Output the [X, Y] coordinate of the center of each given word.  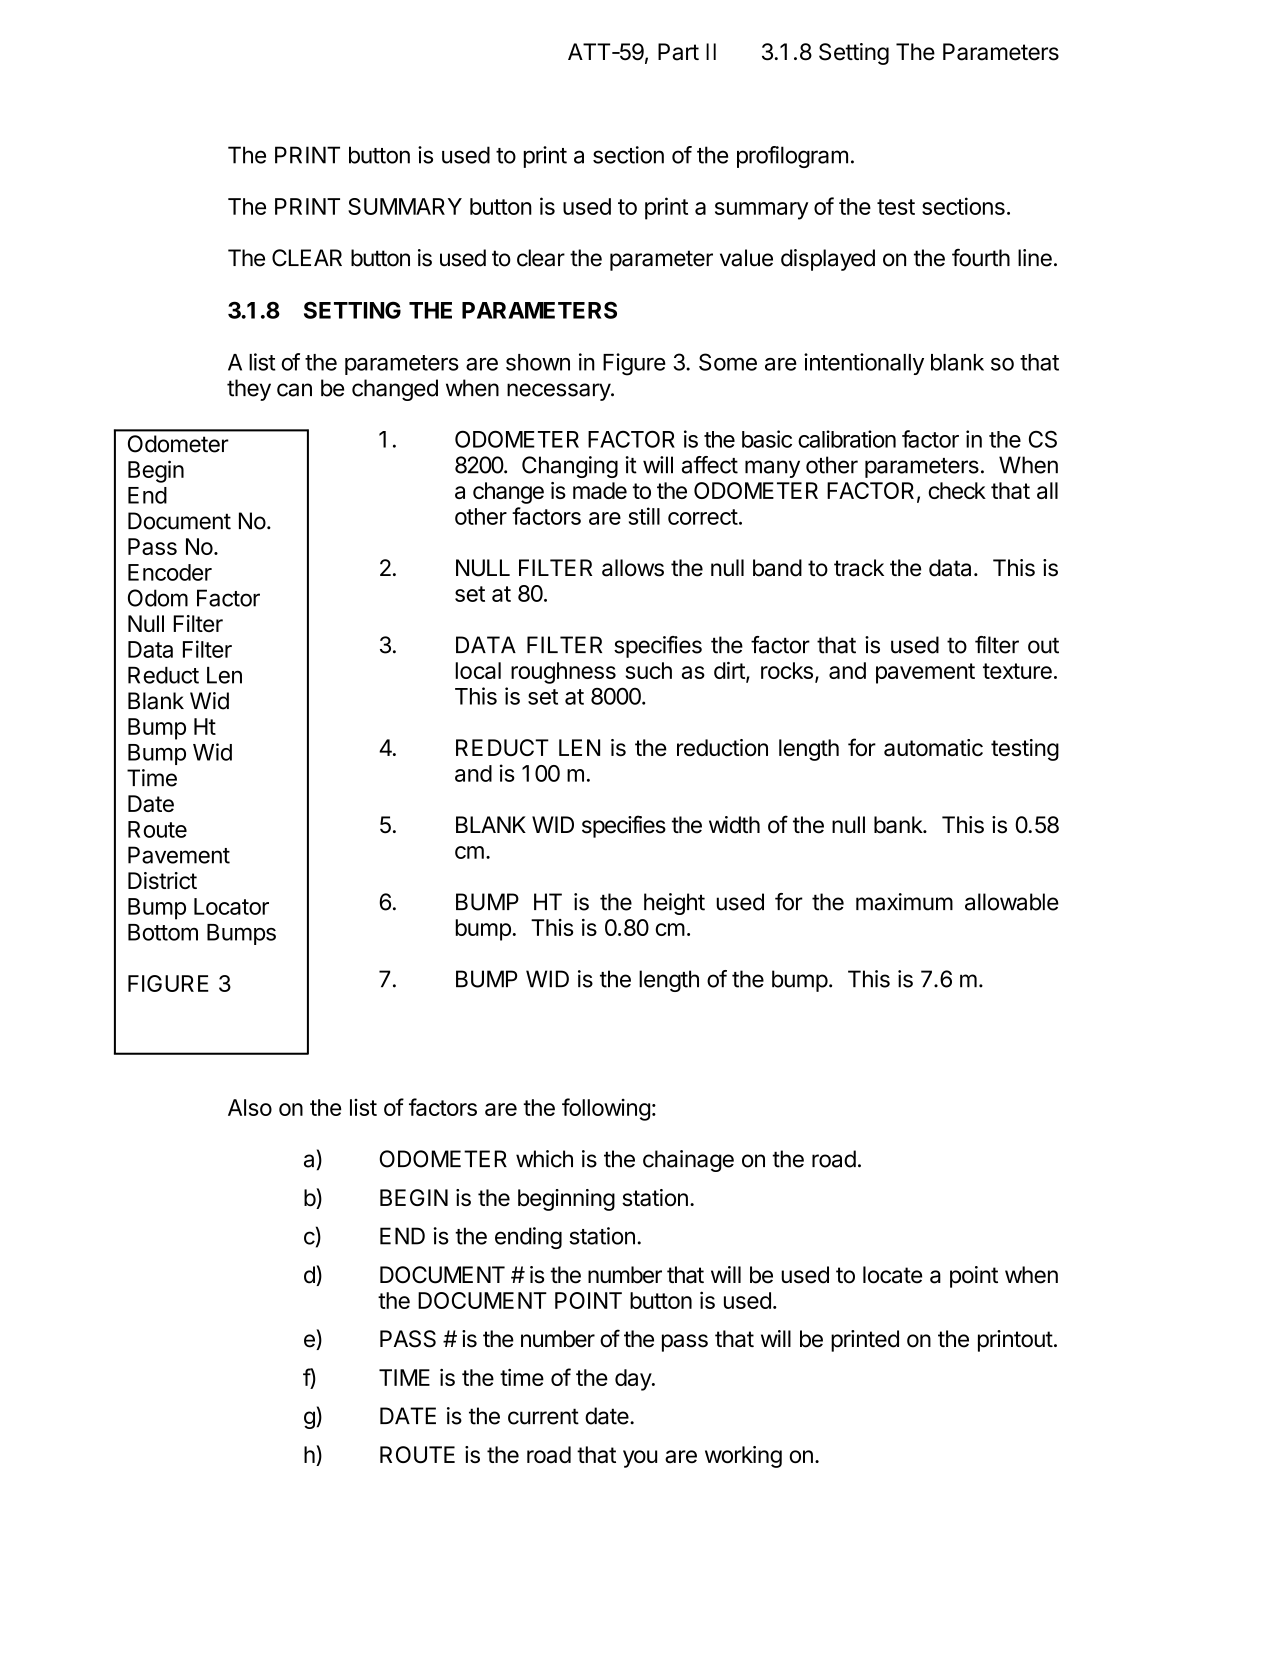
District [162, 880]
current [543, 1416]
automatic [933, 748]
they [249, 390]
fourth [981, 258]
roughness [563, 673]
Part [678, 52]
